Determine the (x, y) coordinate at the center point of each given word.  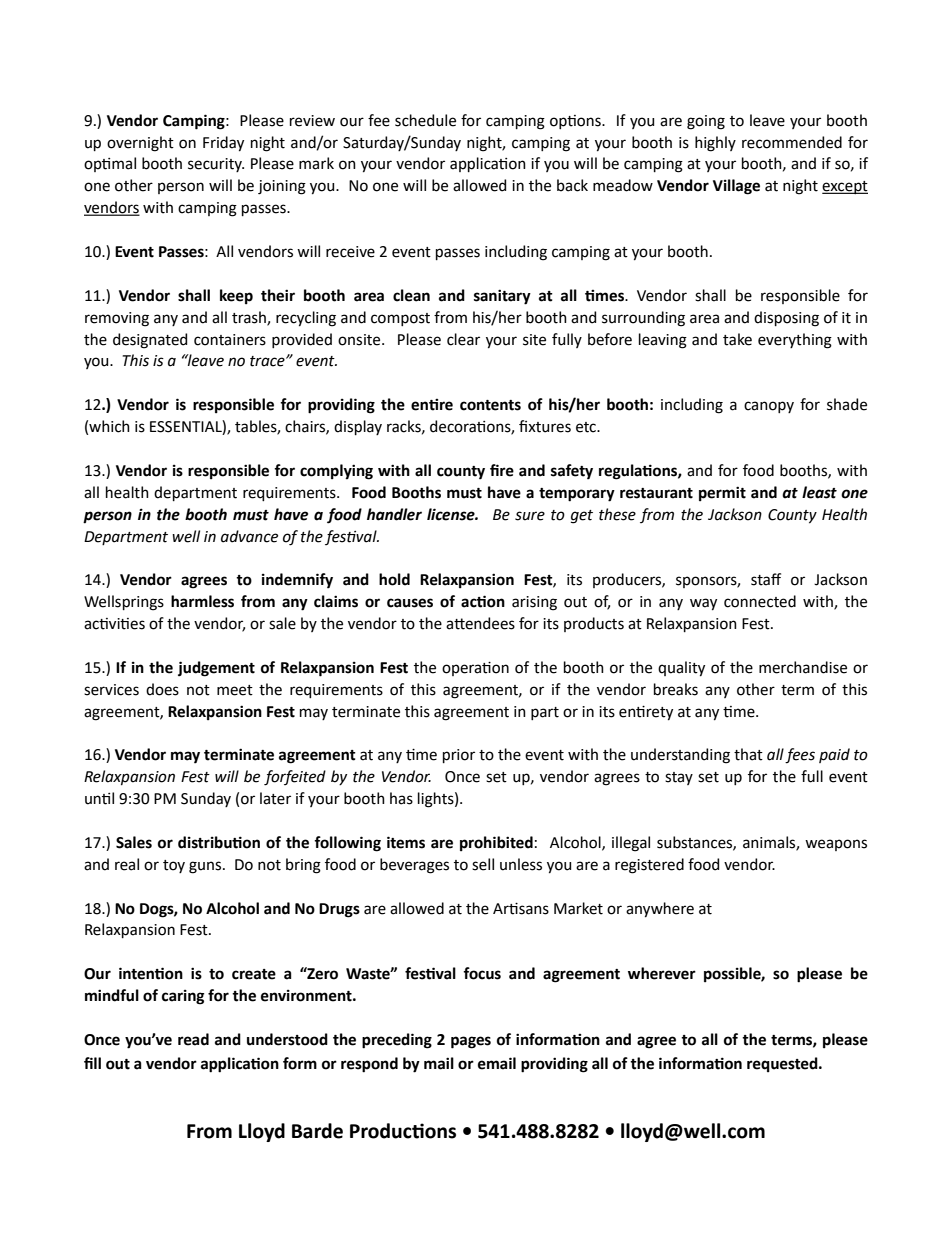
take (737, 339)
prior (459, 756)
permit (722, 493)
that (748, 754)
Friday (223, 144)
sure (530, 516)
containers (230, 340)
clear (463, 339)
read (193, 1039)
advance (249, 536)
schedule (425, 120)
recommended (792, 142)
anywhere (660, 910)
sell (483, 864)
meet (235, 690)
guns (206, 867)
